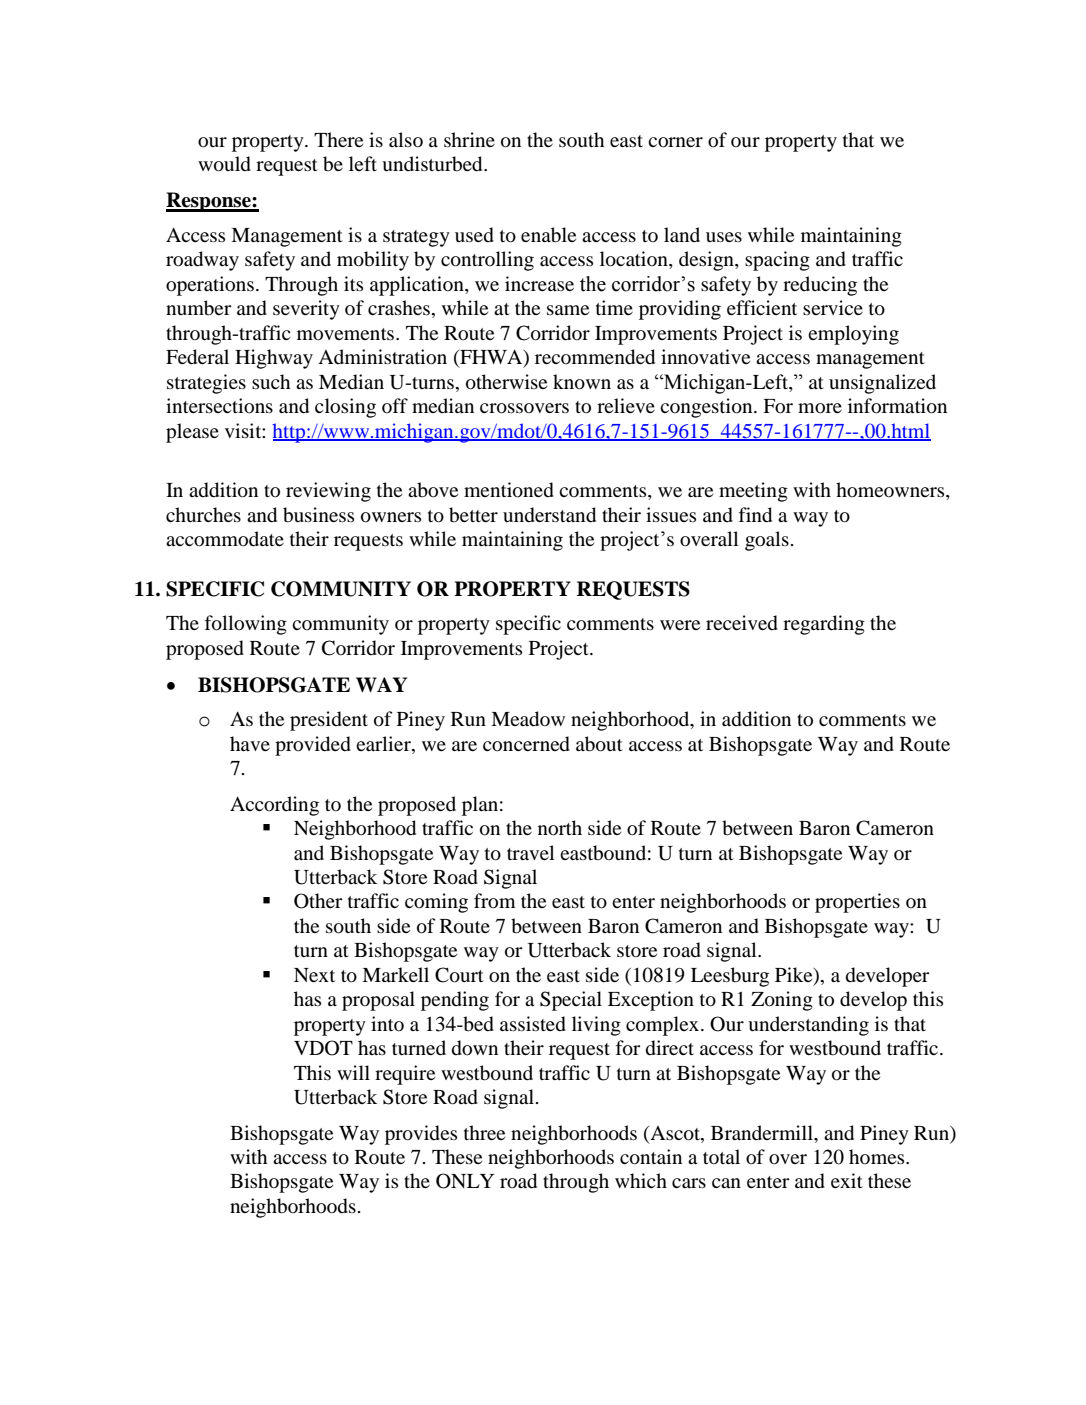  What do you see at coordinates (246, 625) in the document?
I see `following` at bounding box center [246, 625].
